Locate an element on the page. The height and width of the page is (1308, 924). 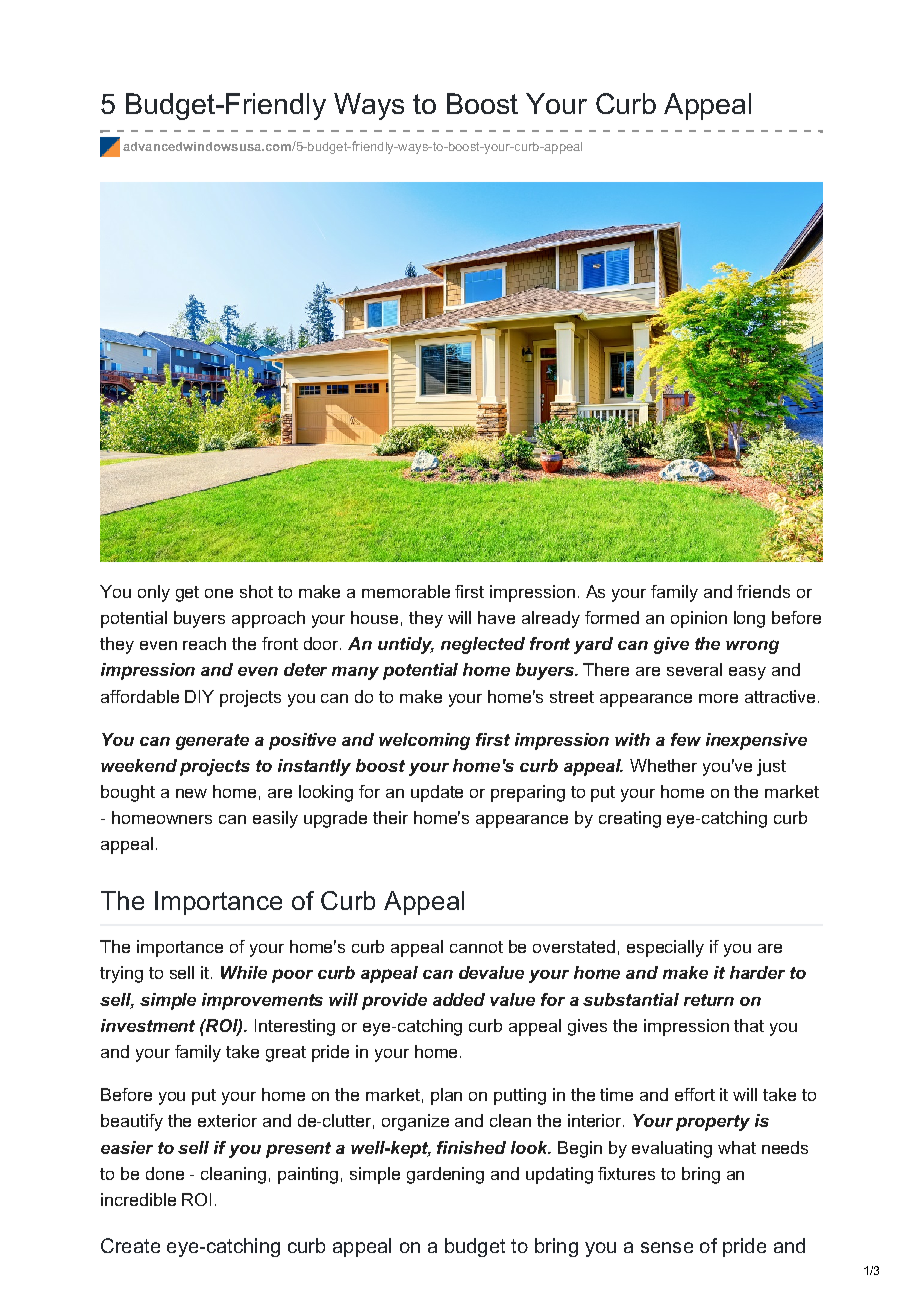
only is located at coordinates (154, 593).
